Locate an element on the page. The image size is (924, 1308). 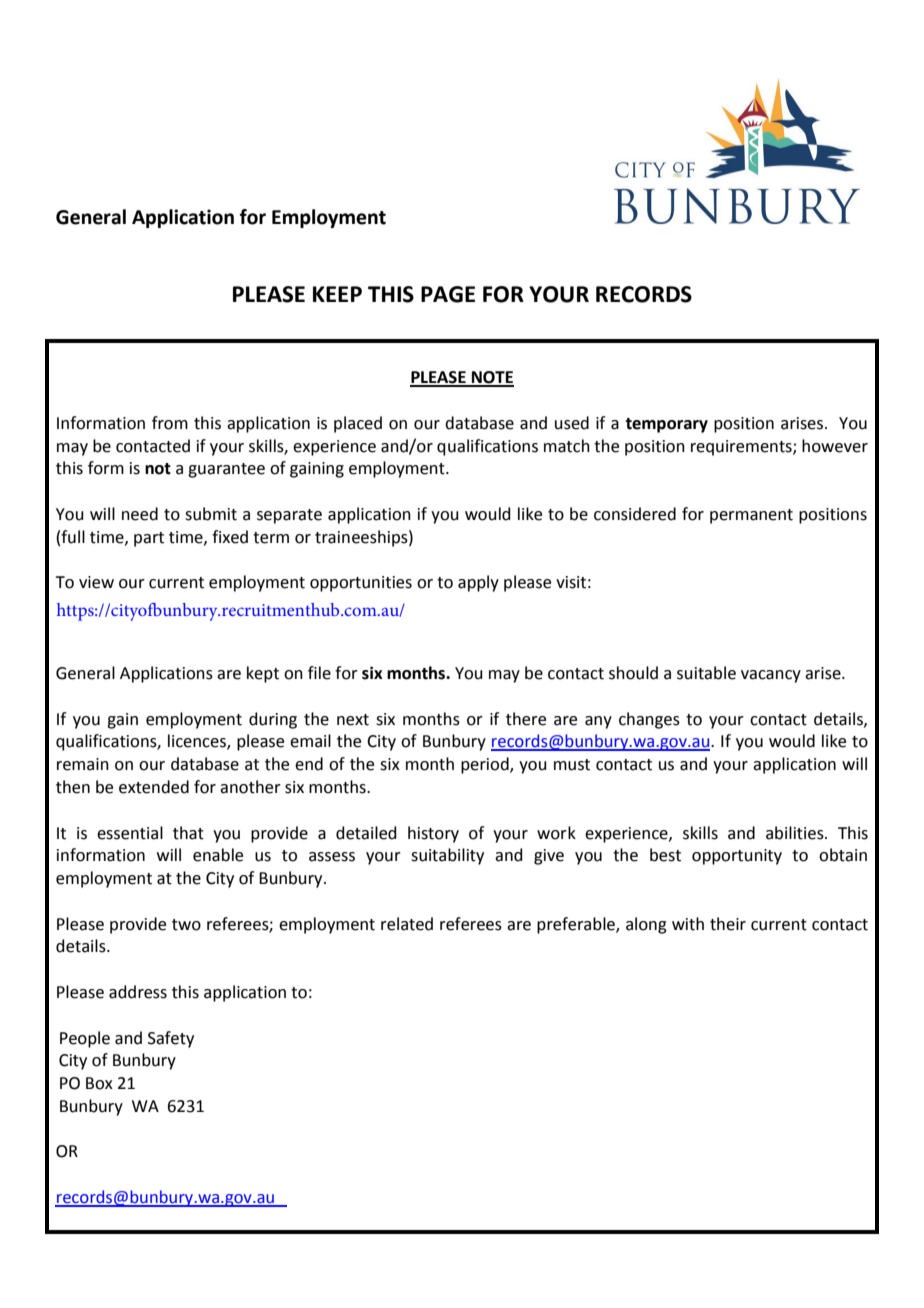
kept is located at coordinates (263, 674).
